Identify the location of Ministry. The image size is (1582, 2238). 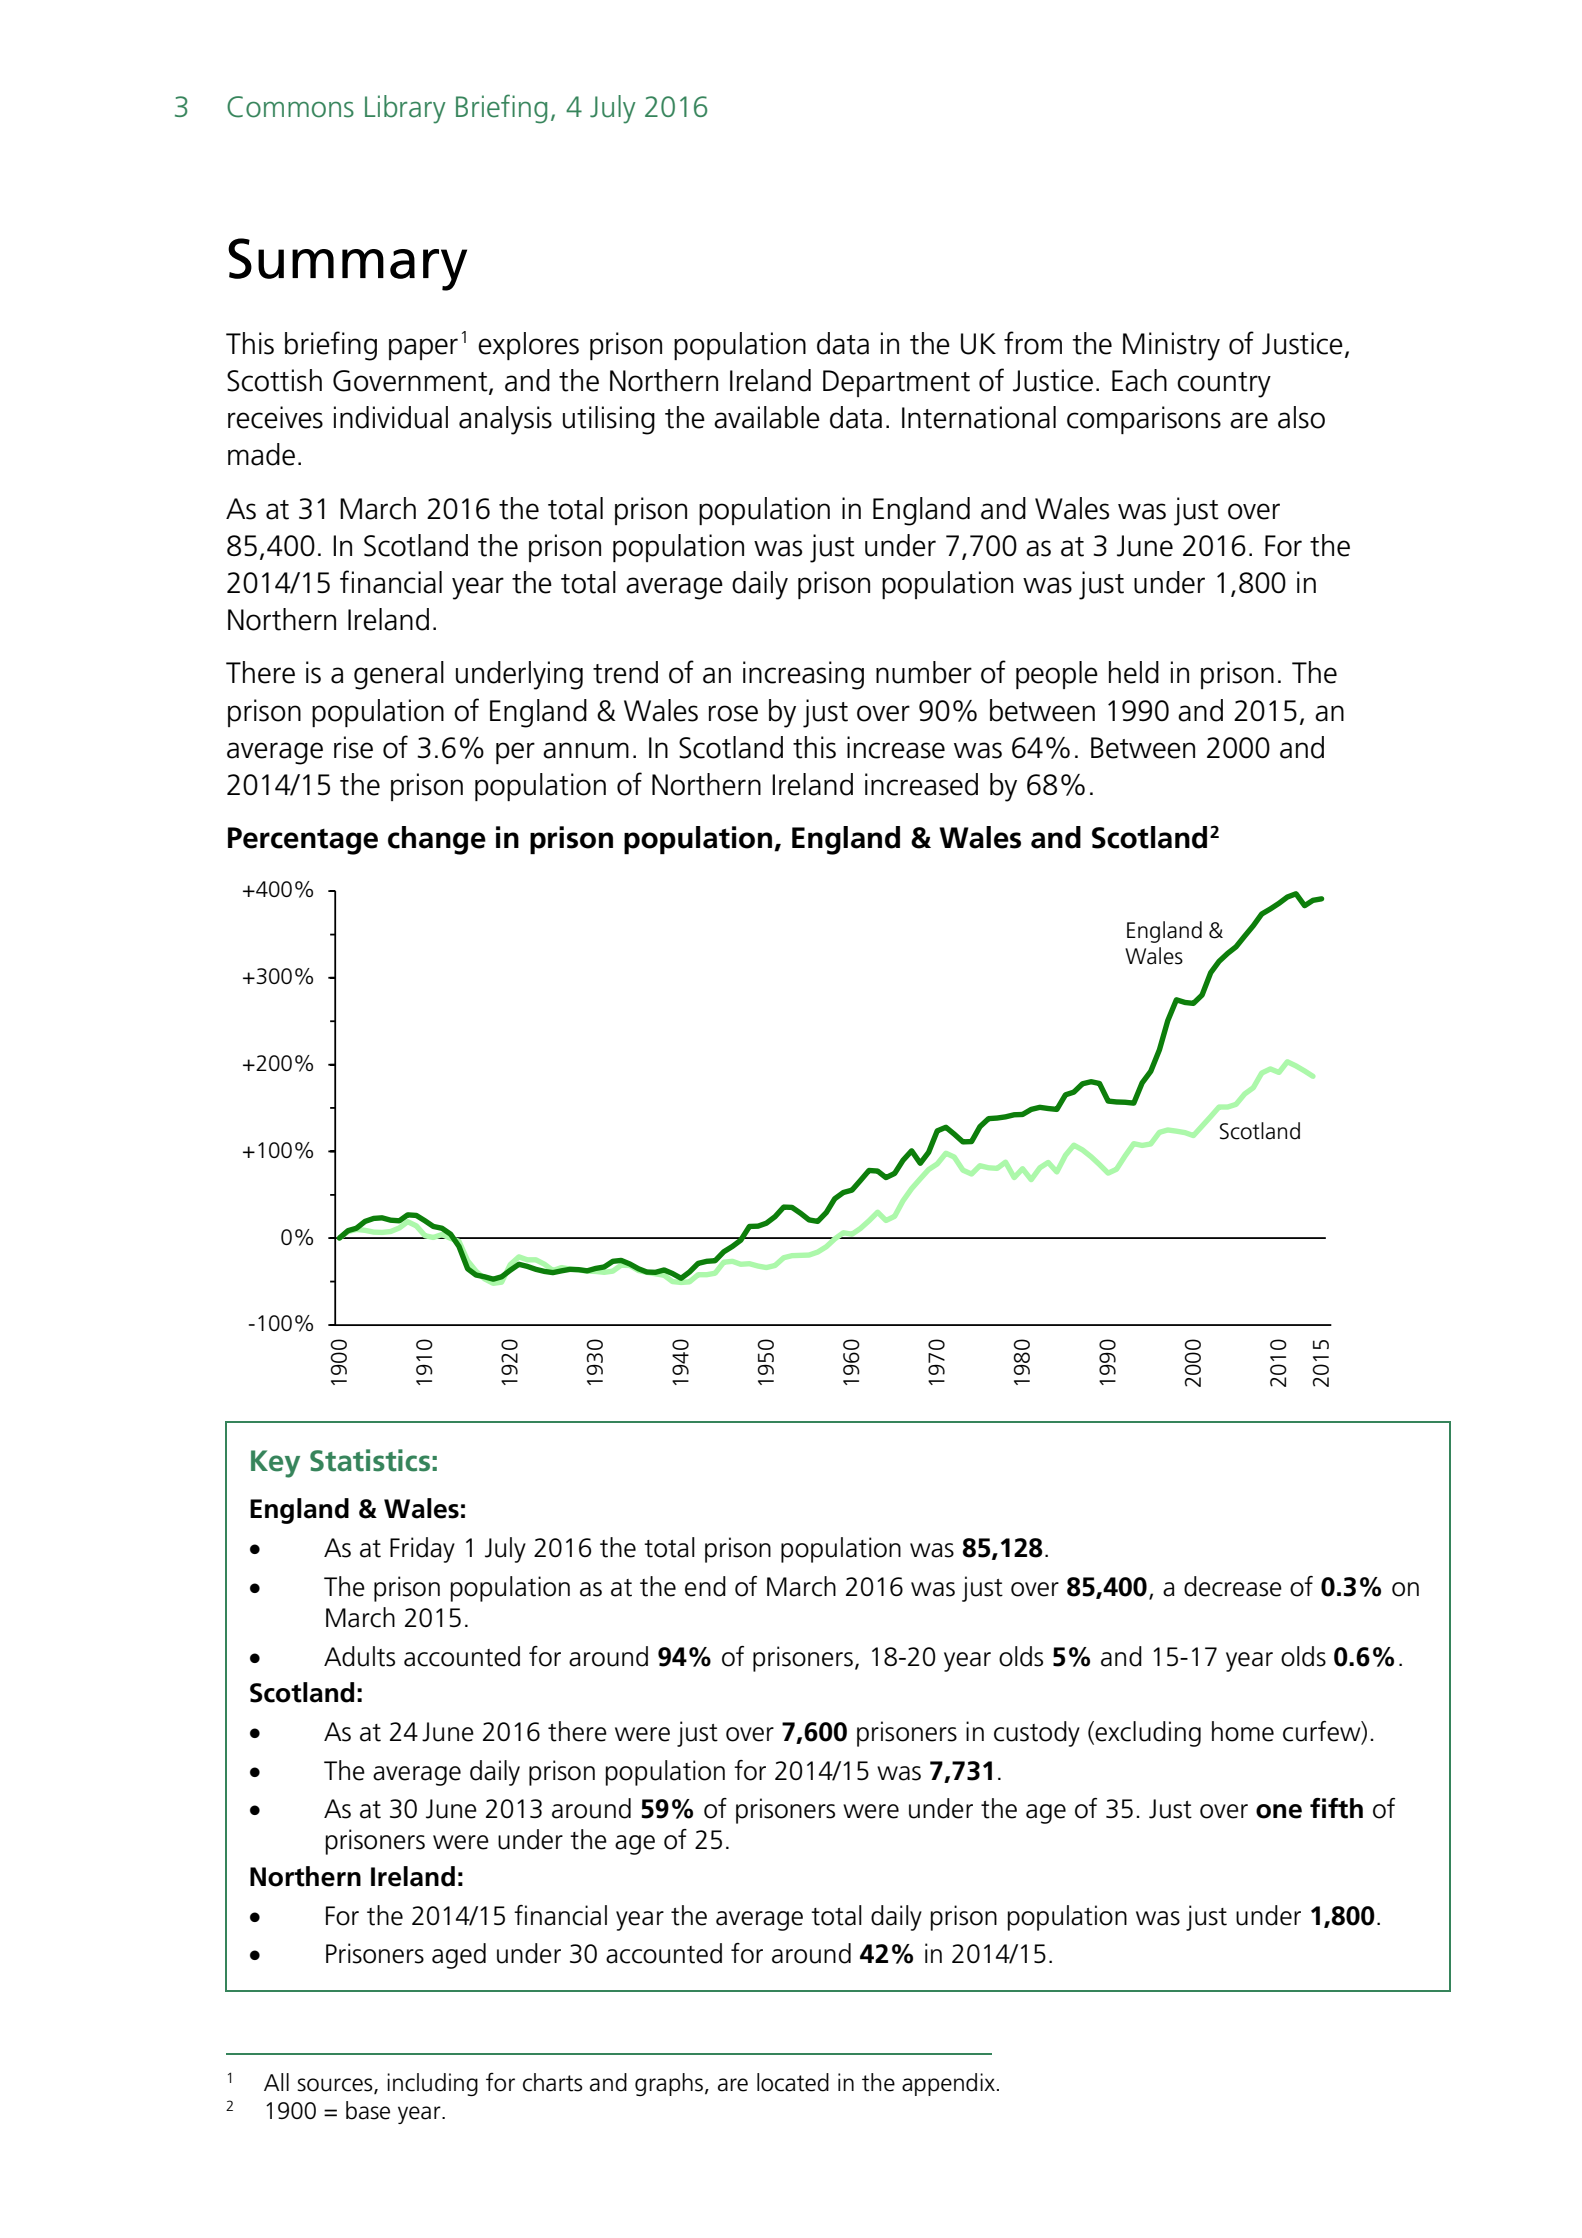
(1171, 346).
